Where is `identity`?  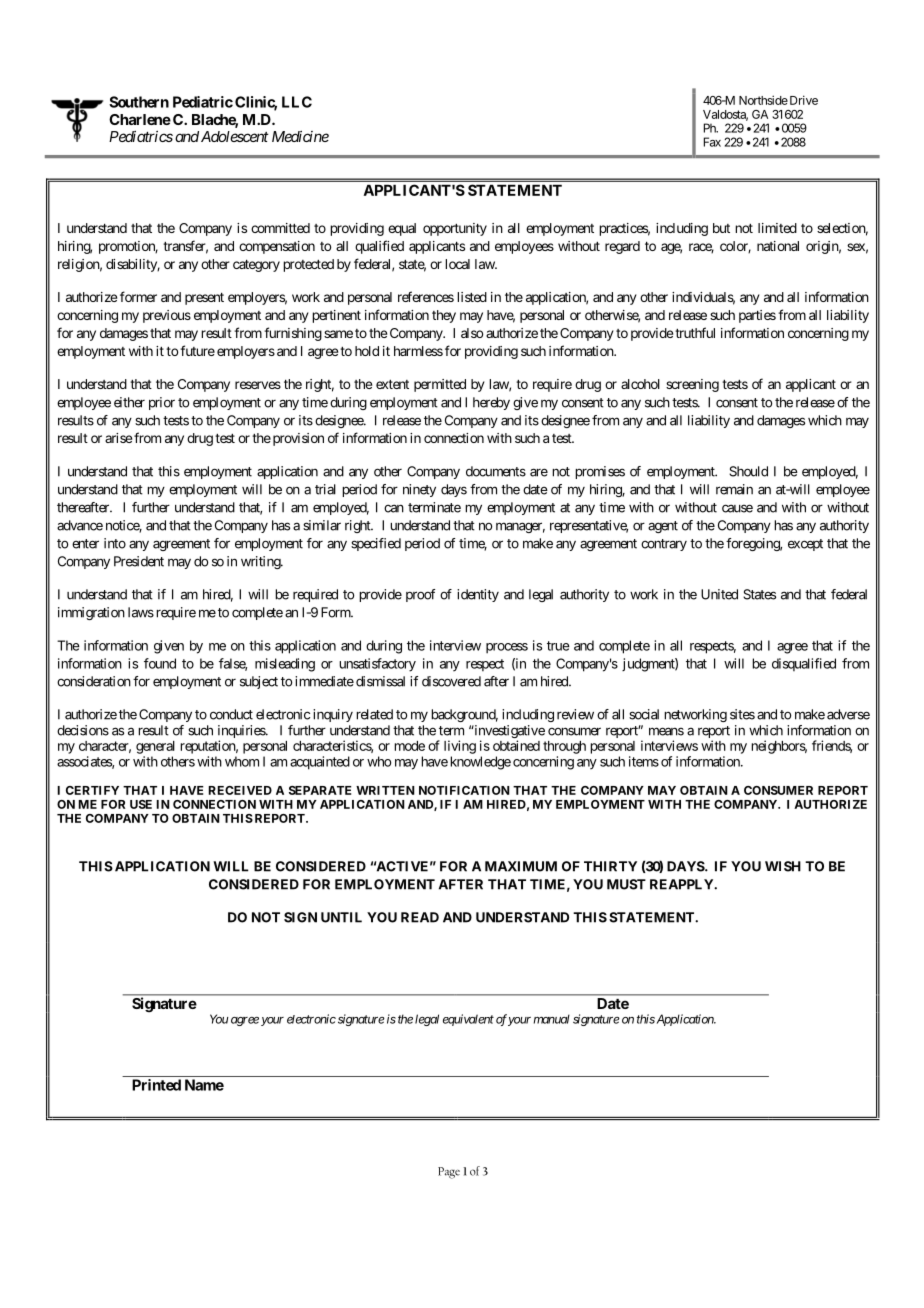 identity is located at coordinates (478, 595).
